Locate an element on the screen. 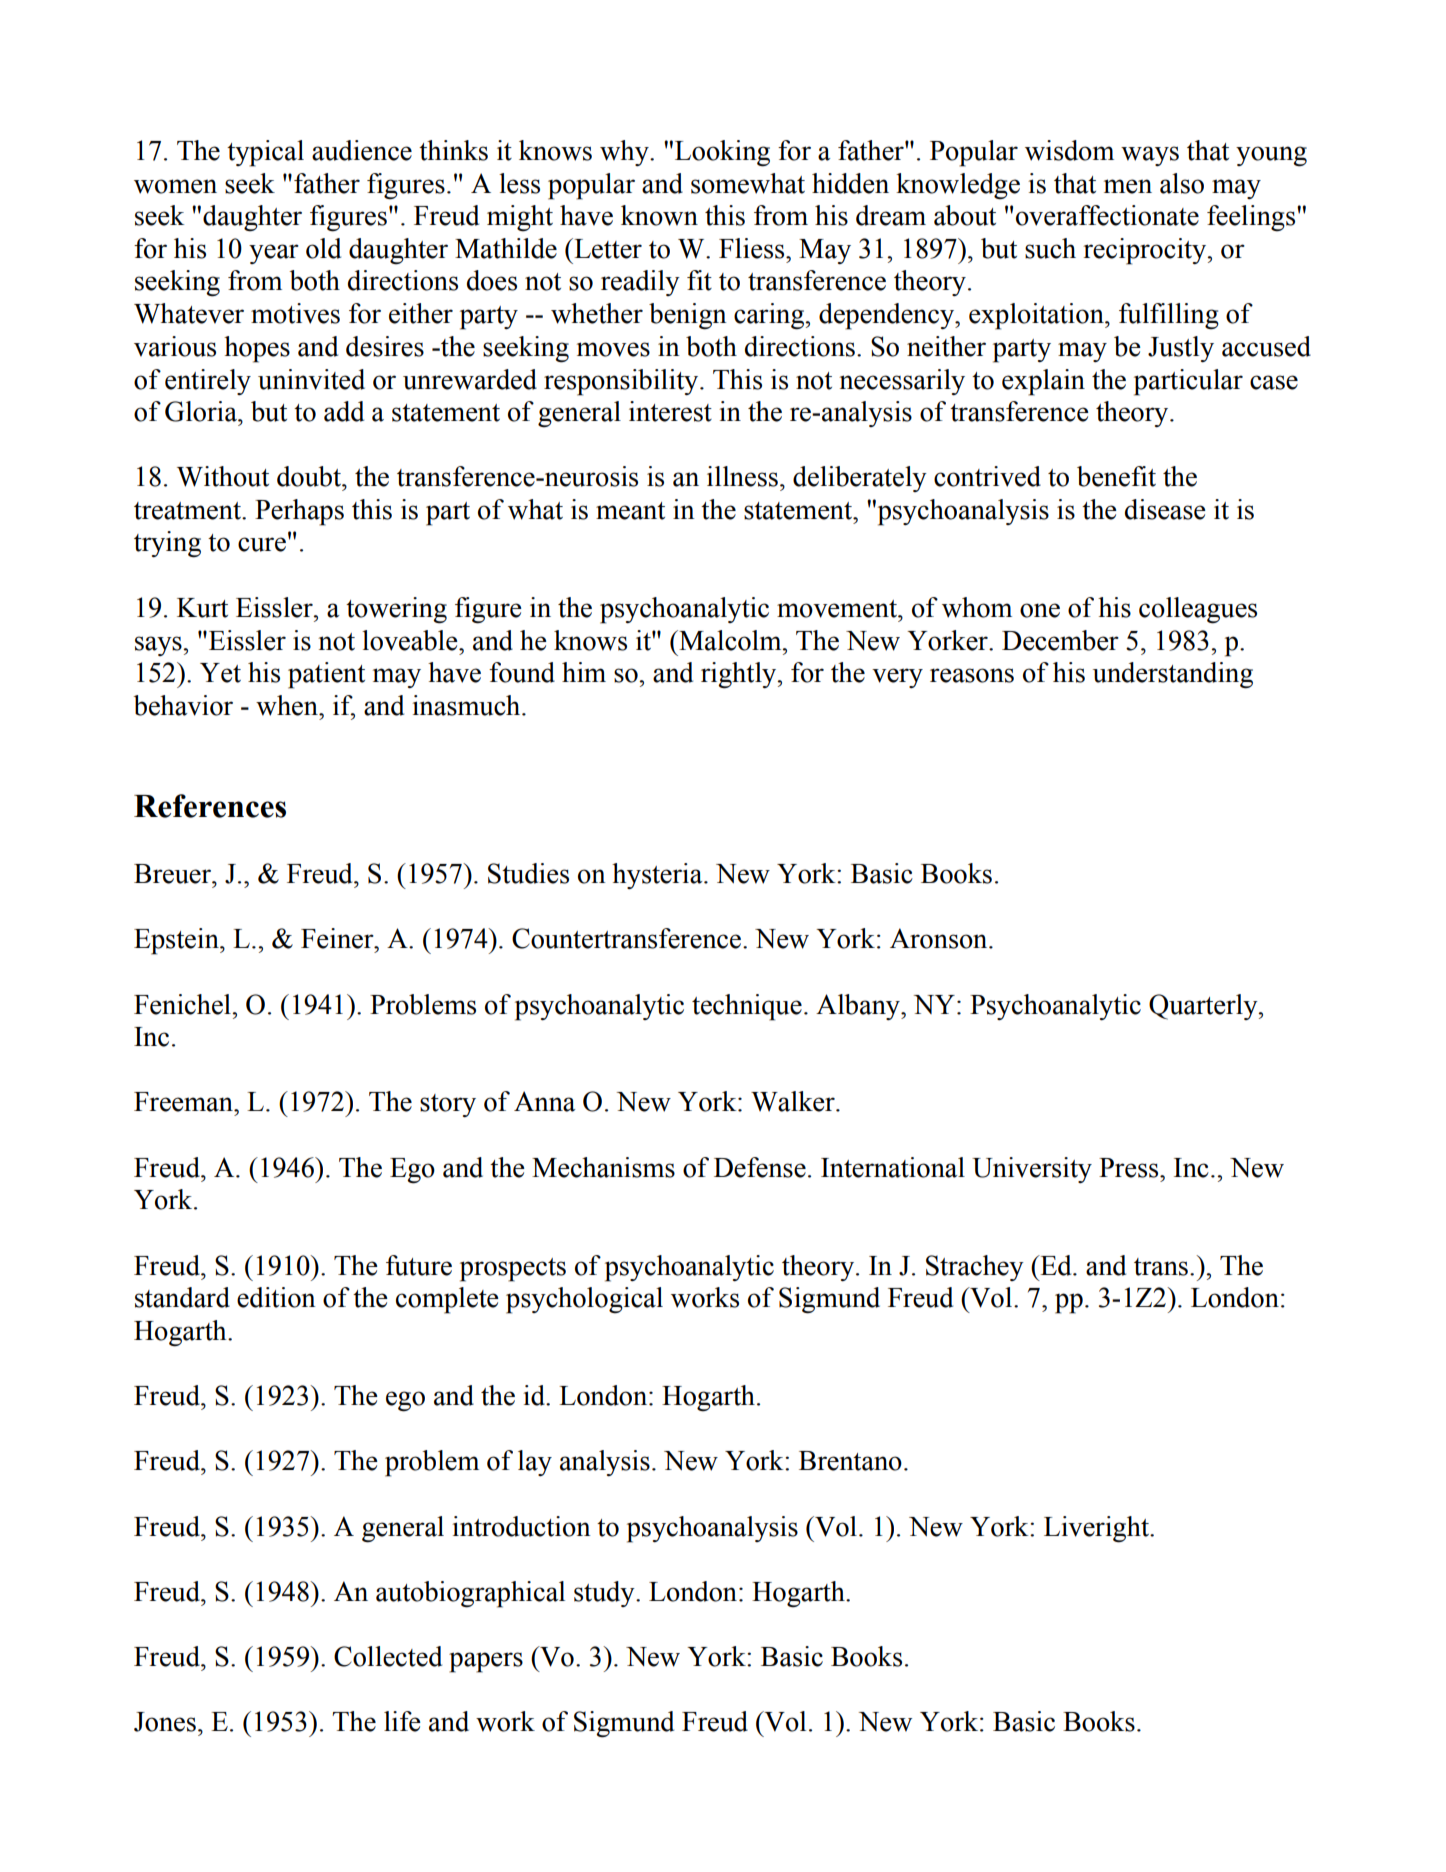 The width and height of the screenshot is (1446, 1872). Defense is located at coordinates (760, 1167).
